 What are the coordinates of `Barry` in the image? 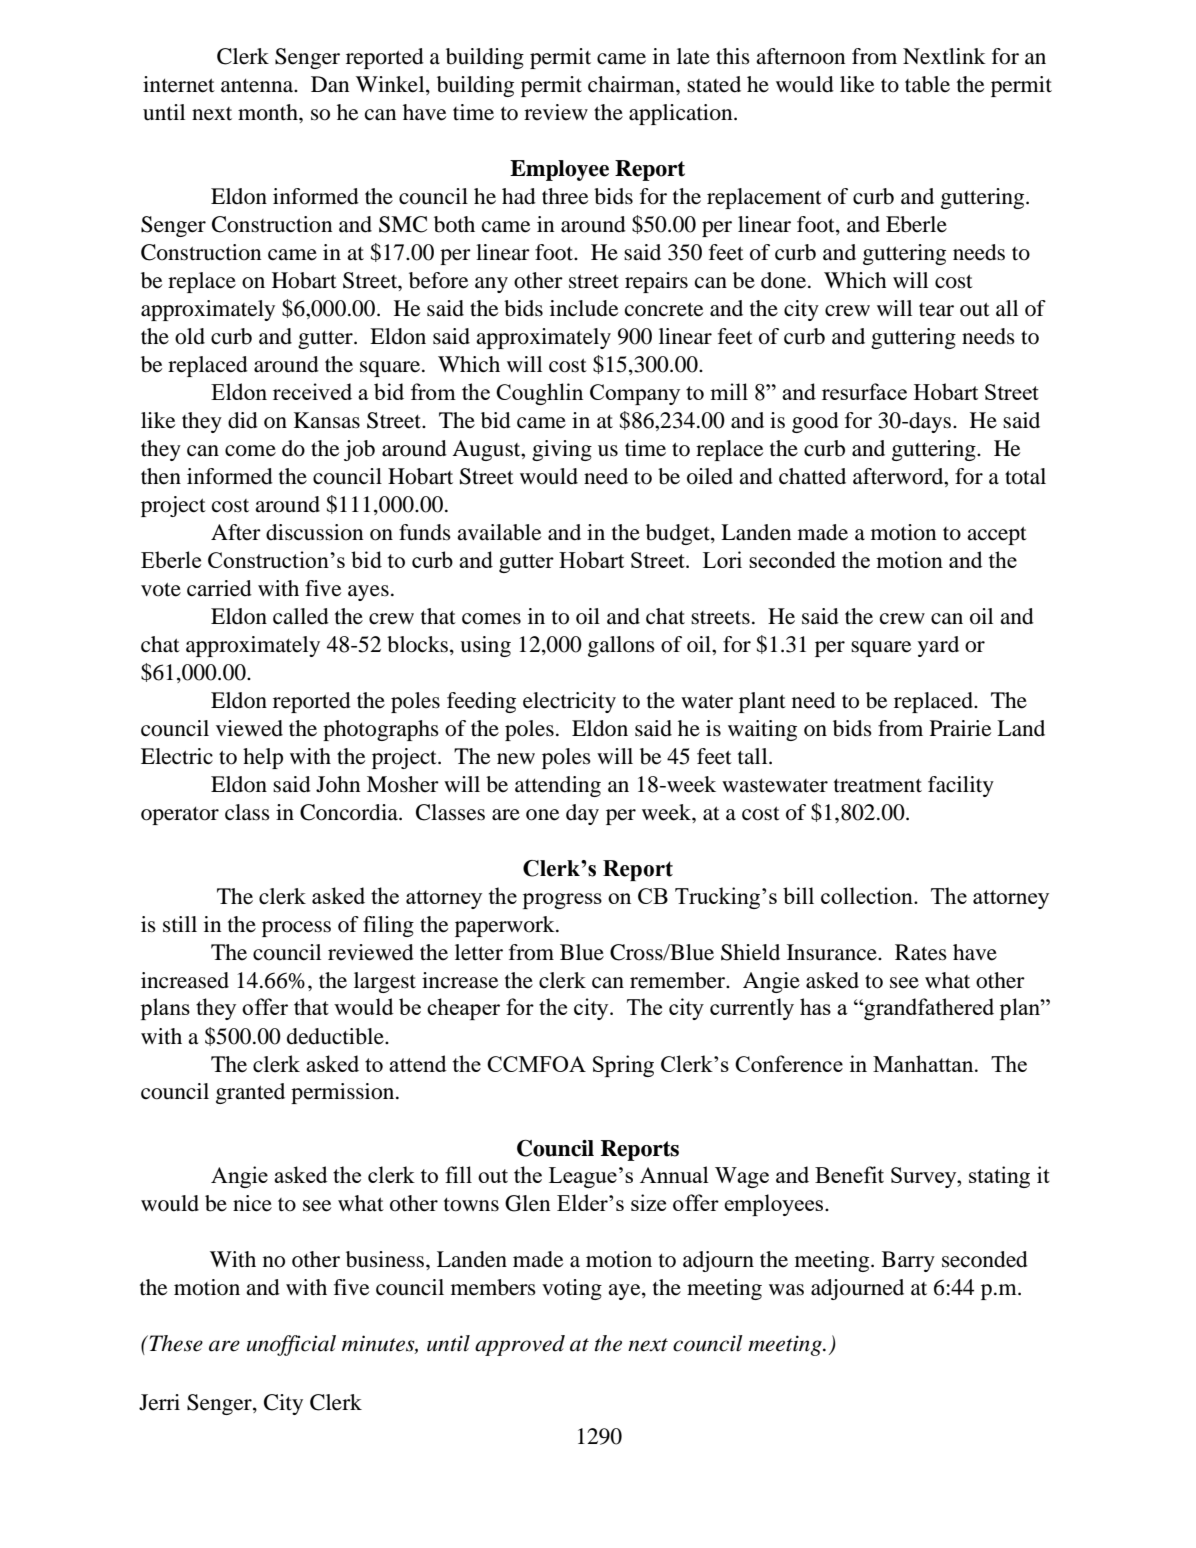 It's located at (908, 1261).
